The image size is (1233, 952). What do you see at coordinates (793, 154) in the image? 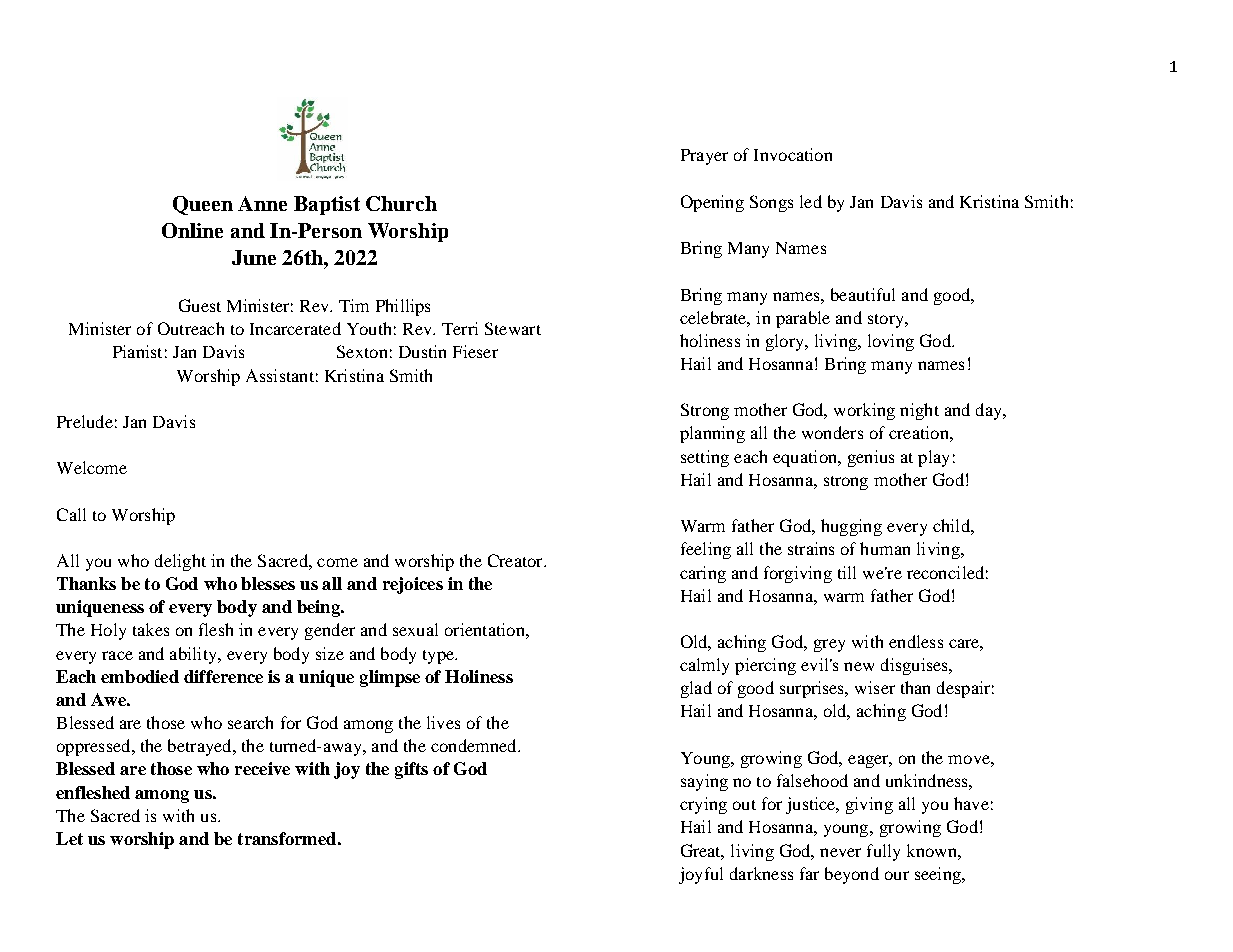
I see `Invocation` at bounding box center [793, 154].
